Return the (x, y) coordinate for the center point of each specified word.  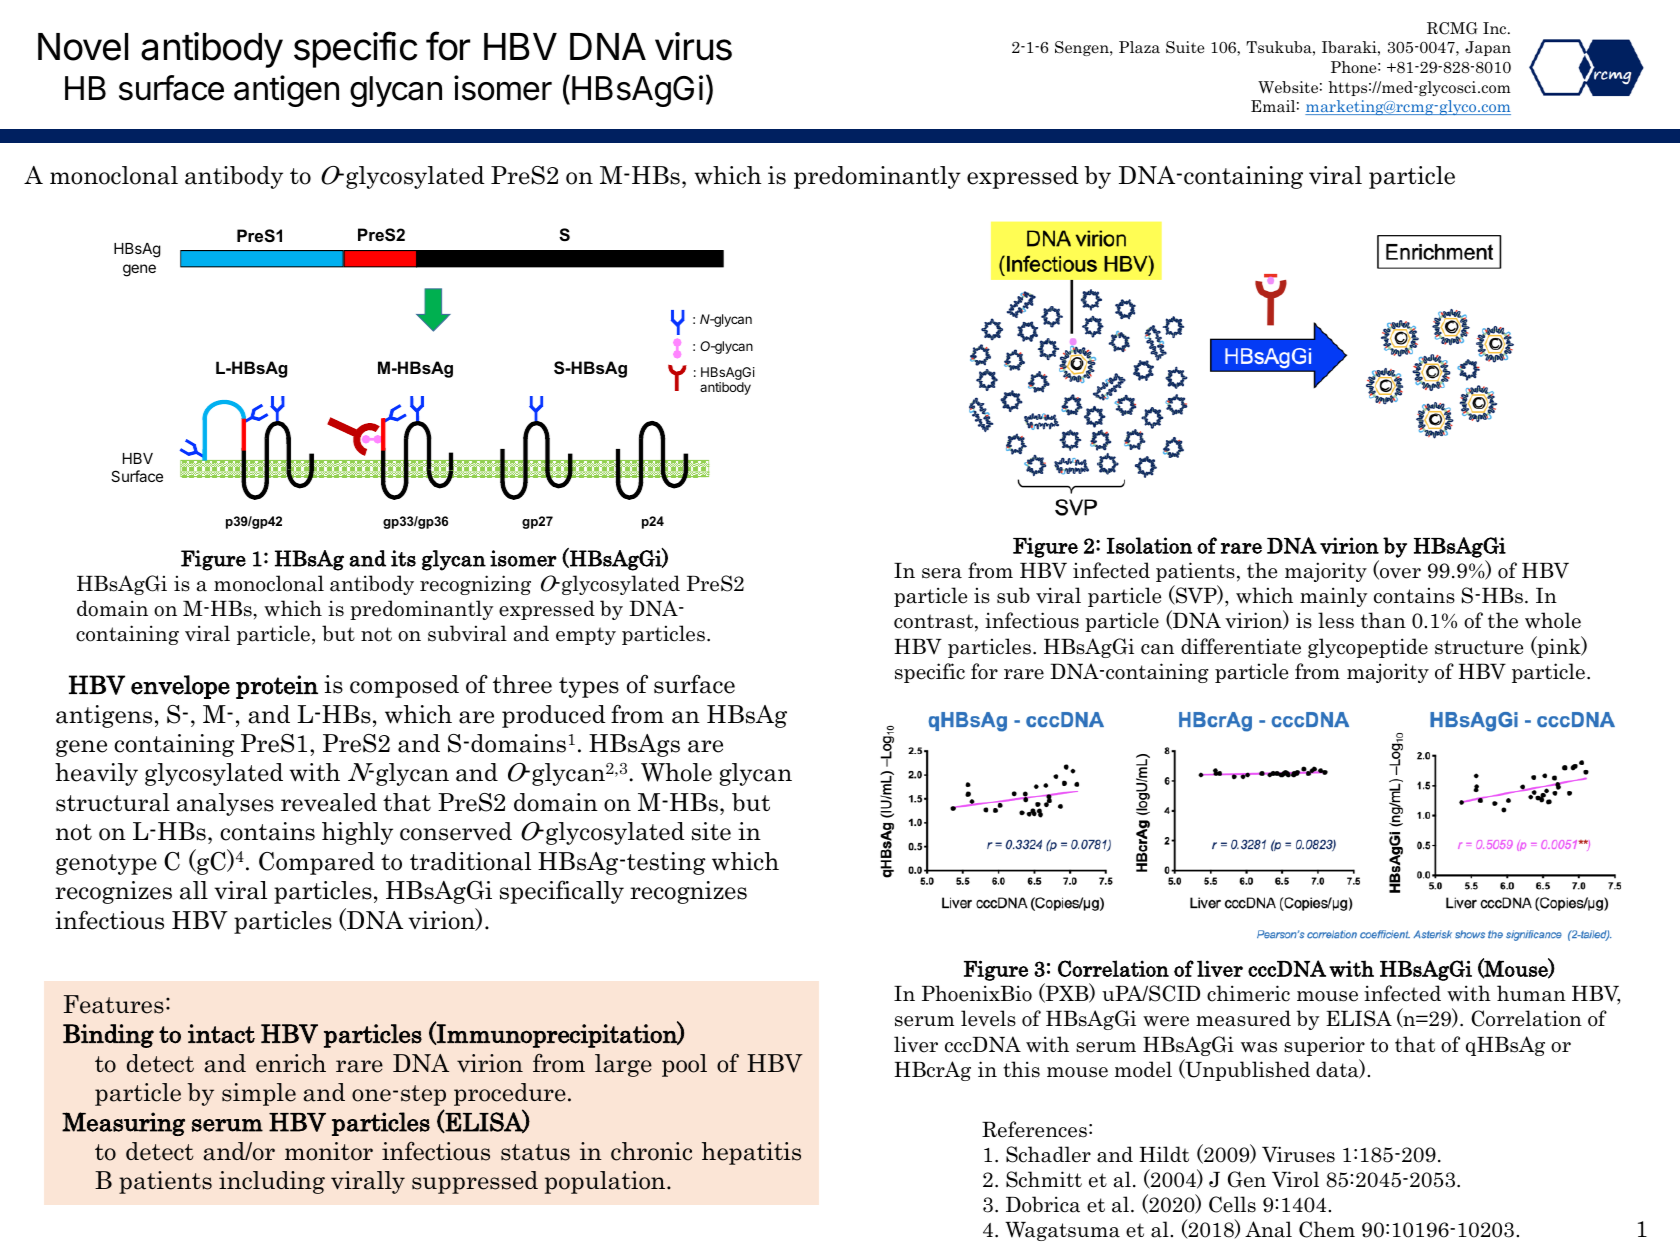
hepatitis (751, 1153)
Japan (1488, 48)
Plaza (1139, 47)
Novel (83, 47)
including (272, 1182)
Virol (1295, 1179)
